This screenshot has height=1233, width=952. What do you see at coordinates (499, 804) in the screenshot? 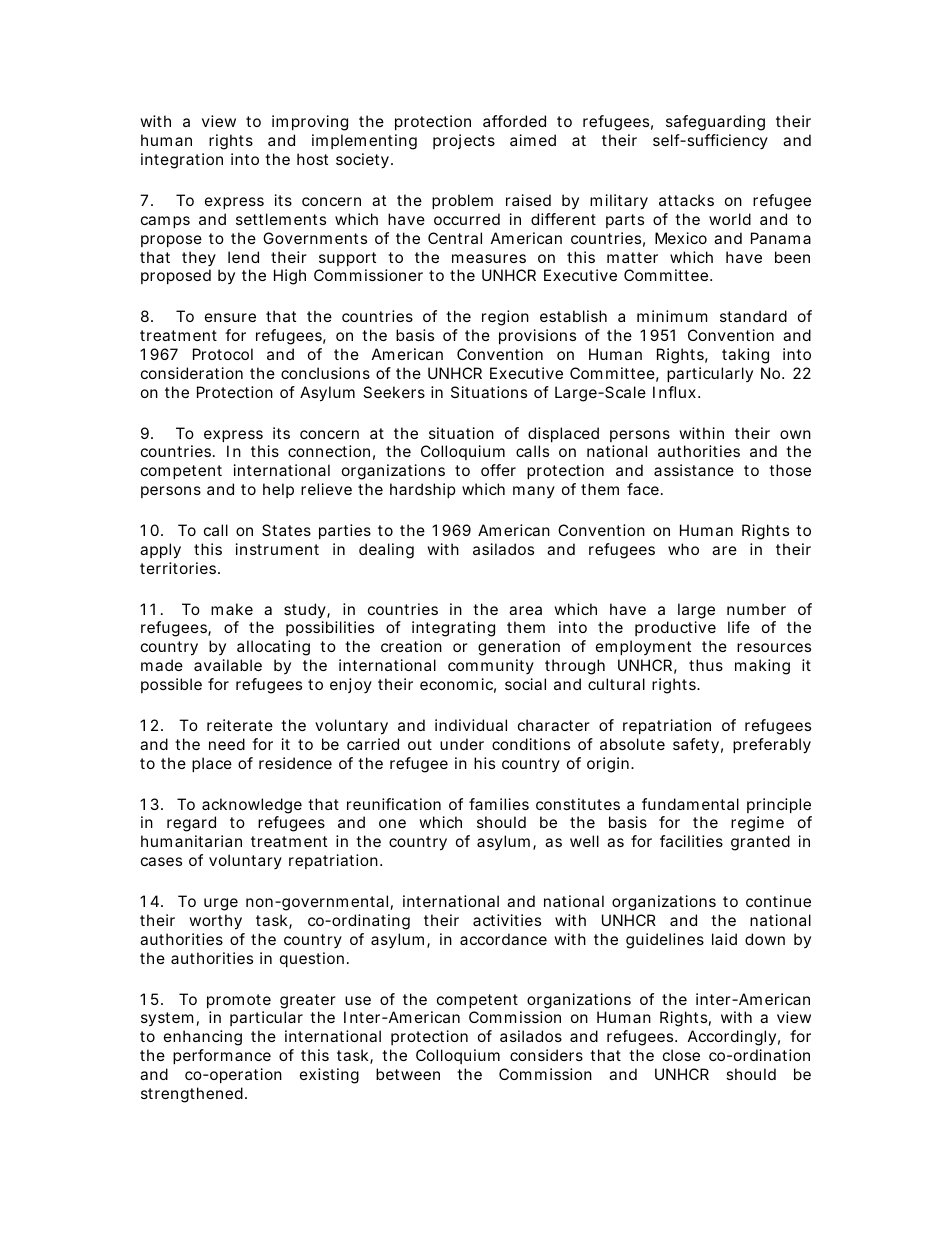
I see `families` at bounding box center [499, 804].
